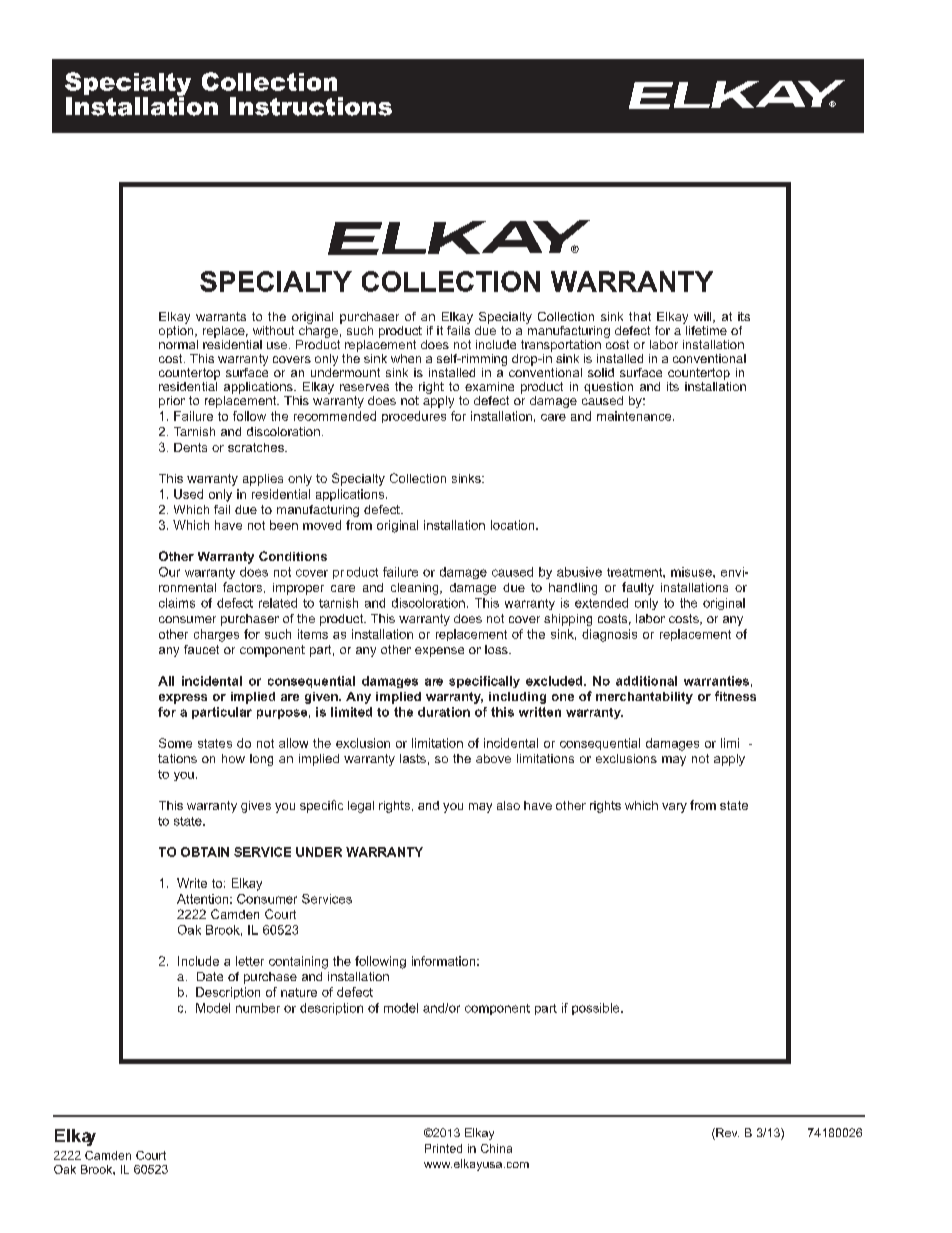 The image size is (952, 1233). What do you see at coordinates (406, 358) in the screenshot?
I see `when` at bounding box center [406, 358].
